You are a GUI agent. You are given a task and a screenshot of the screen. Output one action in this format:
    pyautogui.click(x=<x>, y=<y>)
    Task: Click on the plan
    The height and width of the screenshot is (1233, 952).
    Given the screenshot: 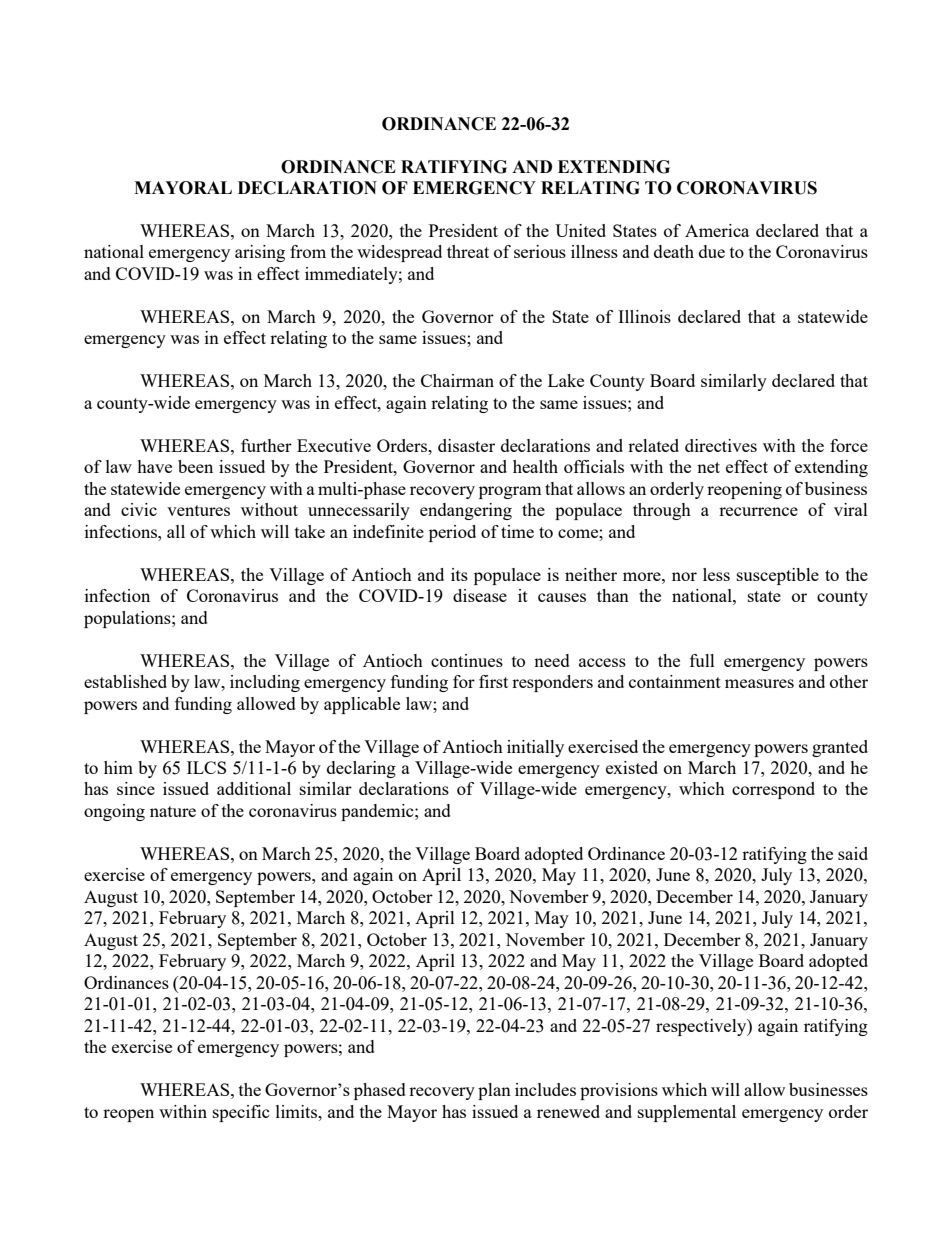 What is the action you would take?
    pyautogui.click(x=494, y=1091)
